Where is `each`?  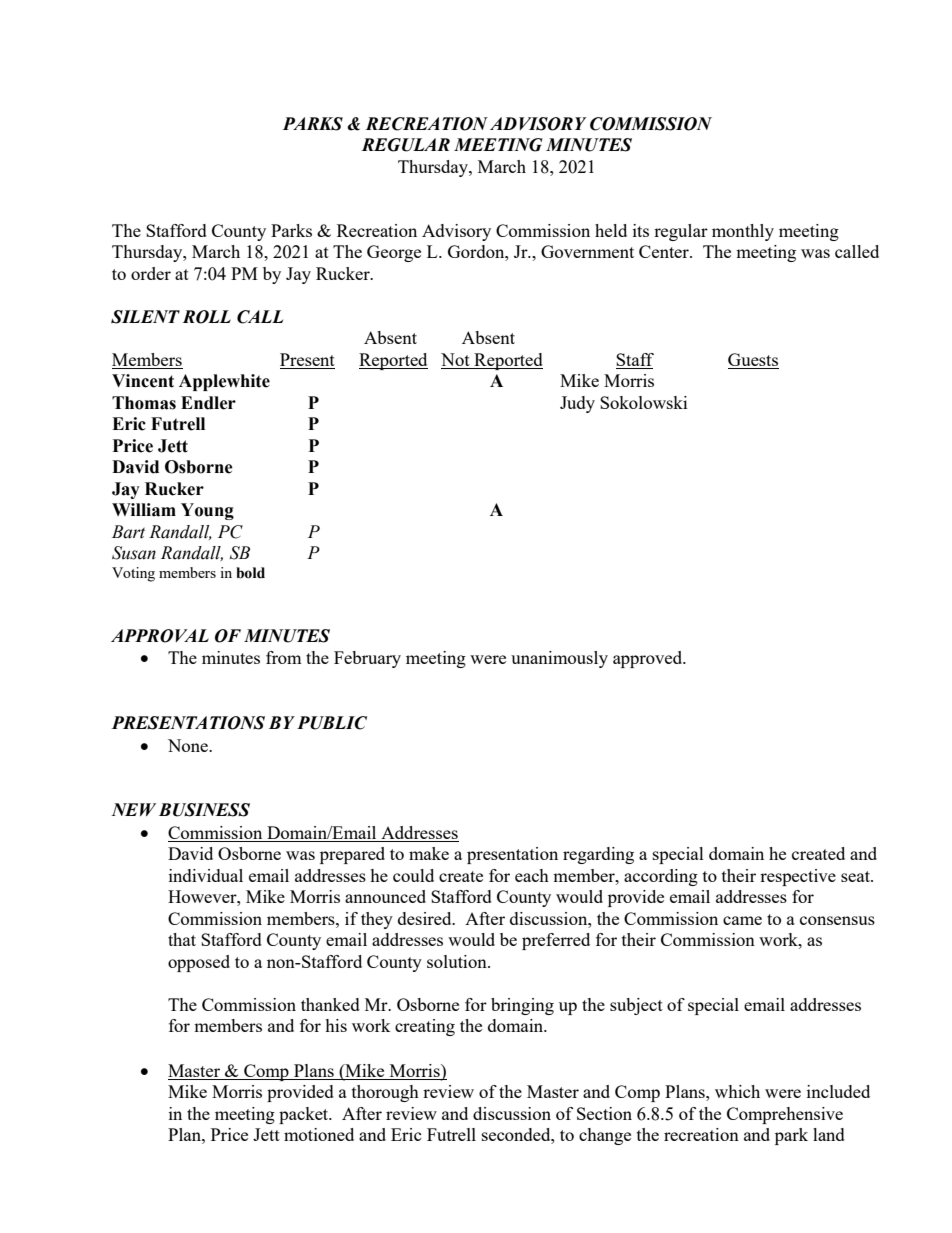
each is located at coordinates (532, 875).
